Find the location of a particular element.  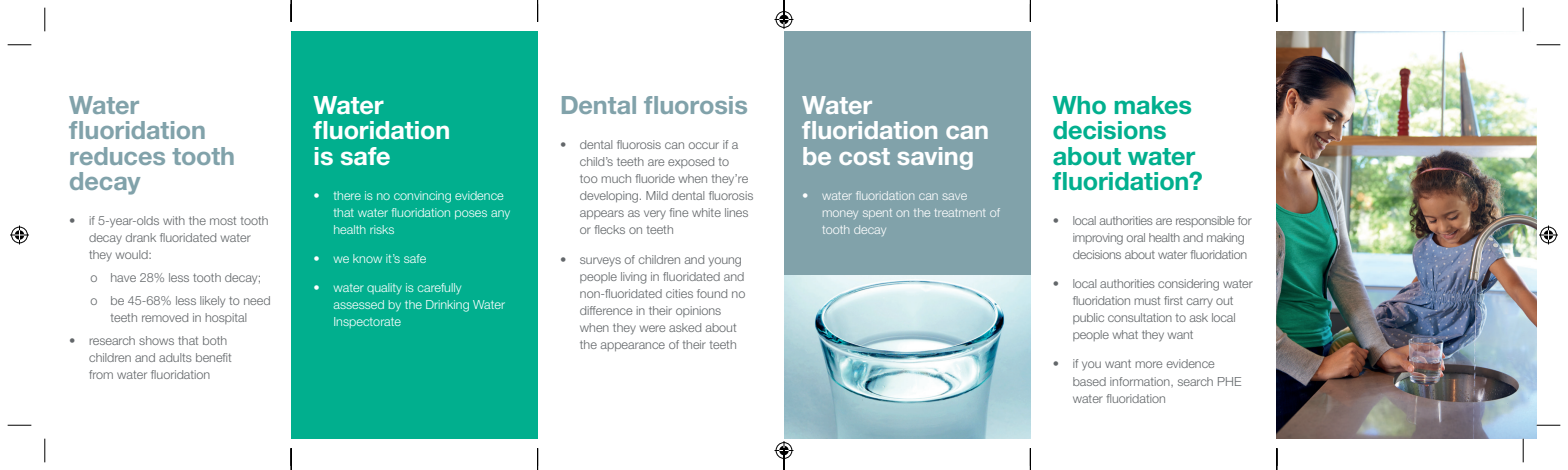

there is located at coordinates (347, 195).
